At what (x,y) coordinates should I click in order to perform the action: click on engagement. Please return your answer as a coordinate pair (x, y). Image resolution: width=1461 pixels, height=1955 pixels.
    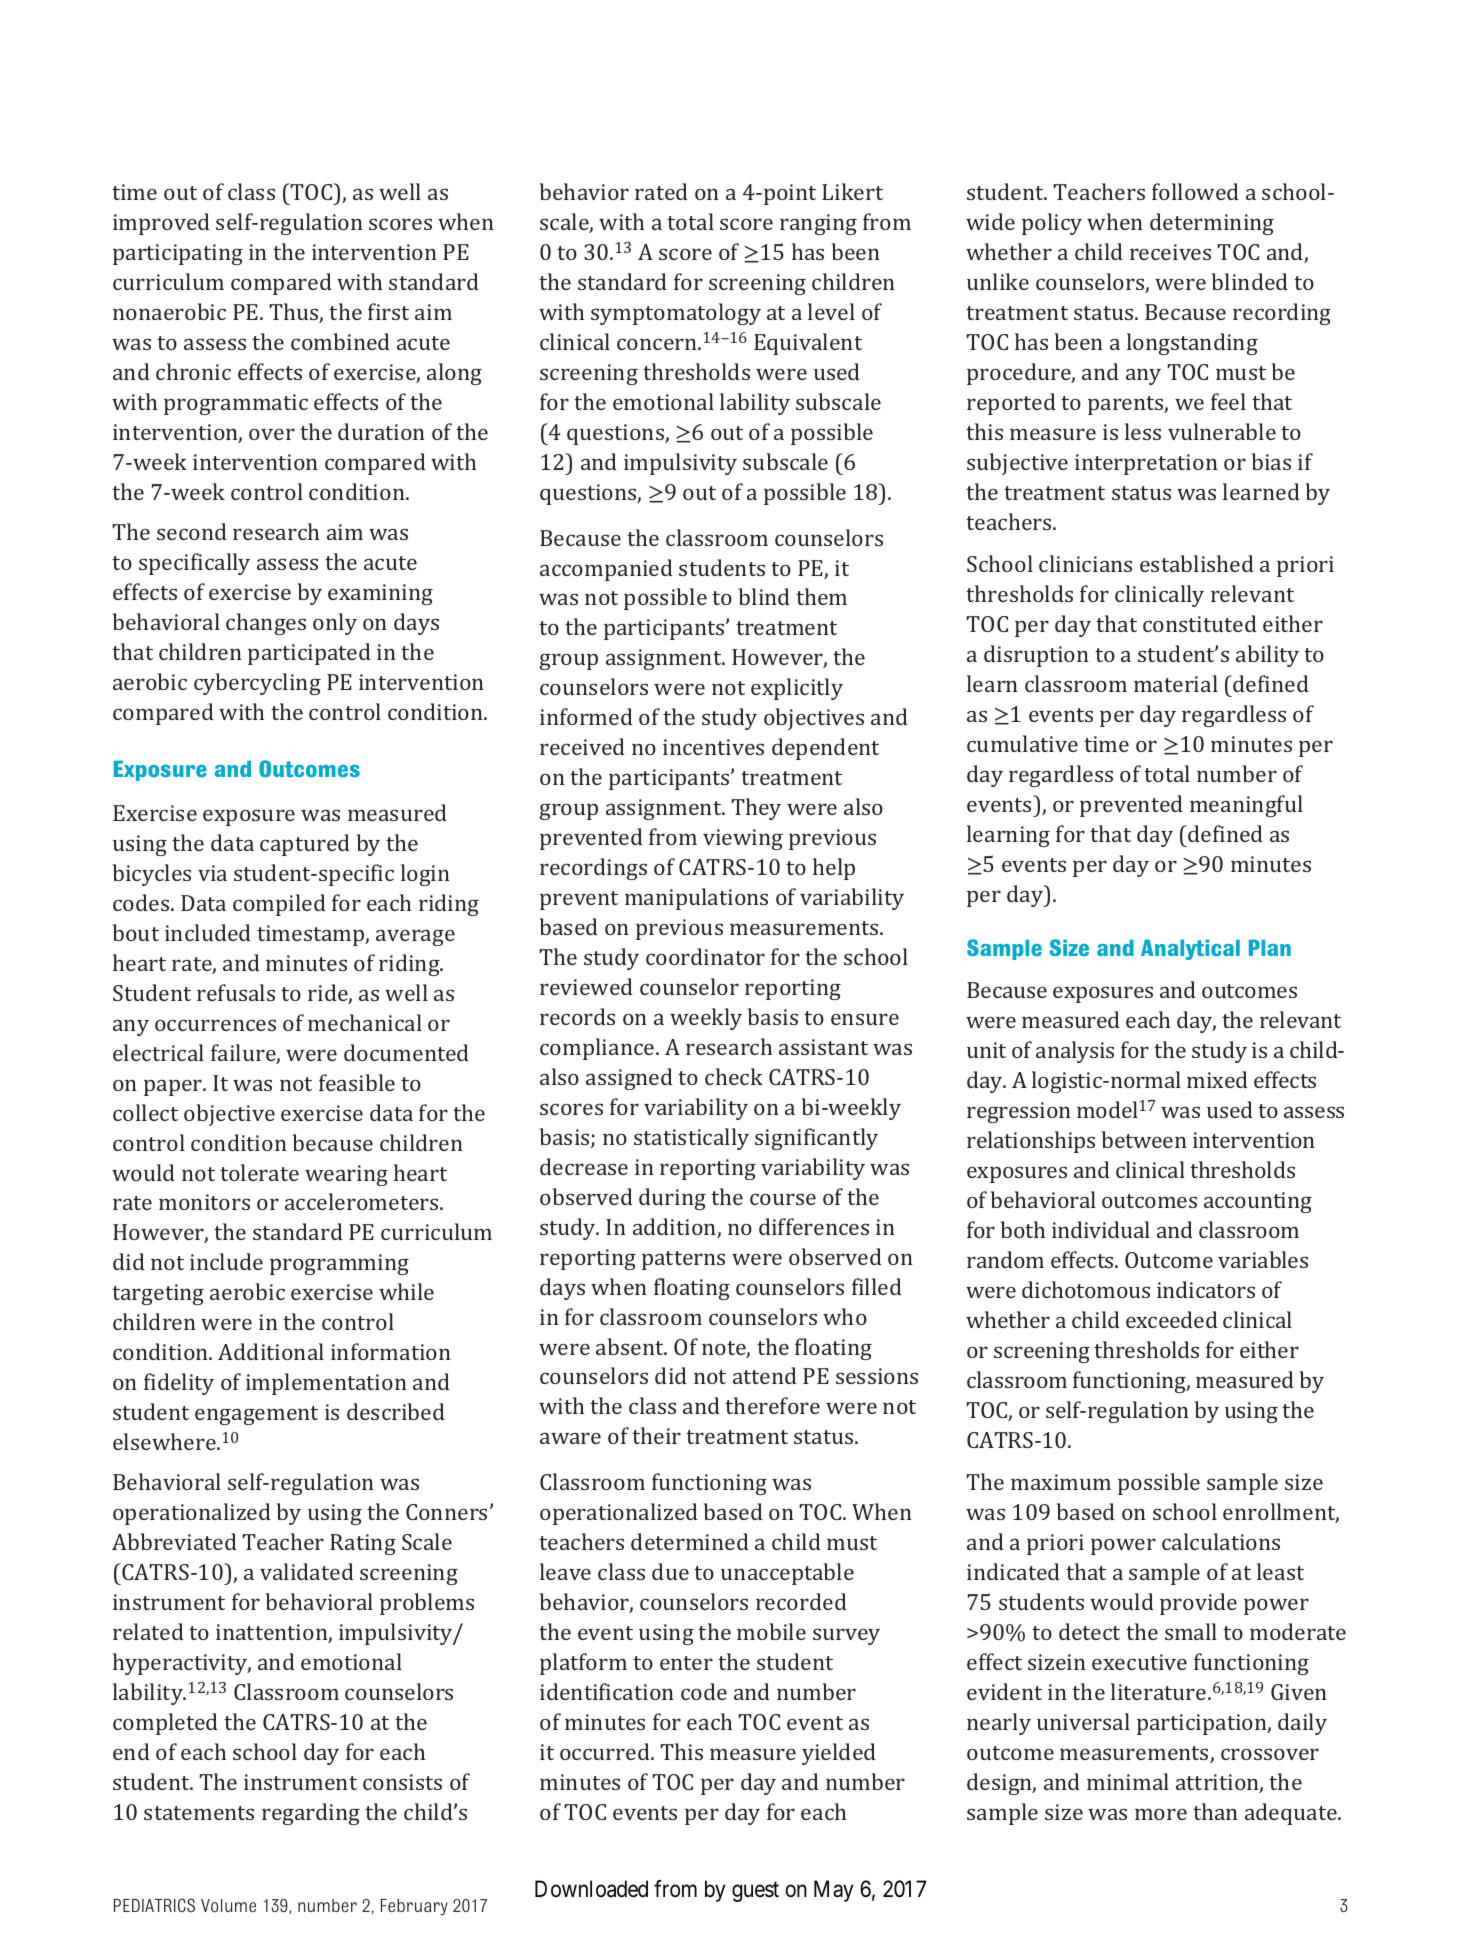
    Looking at the image, I should click on (256, 1415).
